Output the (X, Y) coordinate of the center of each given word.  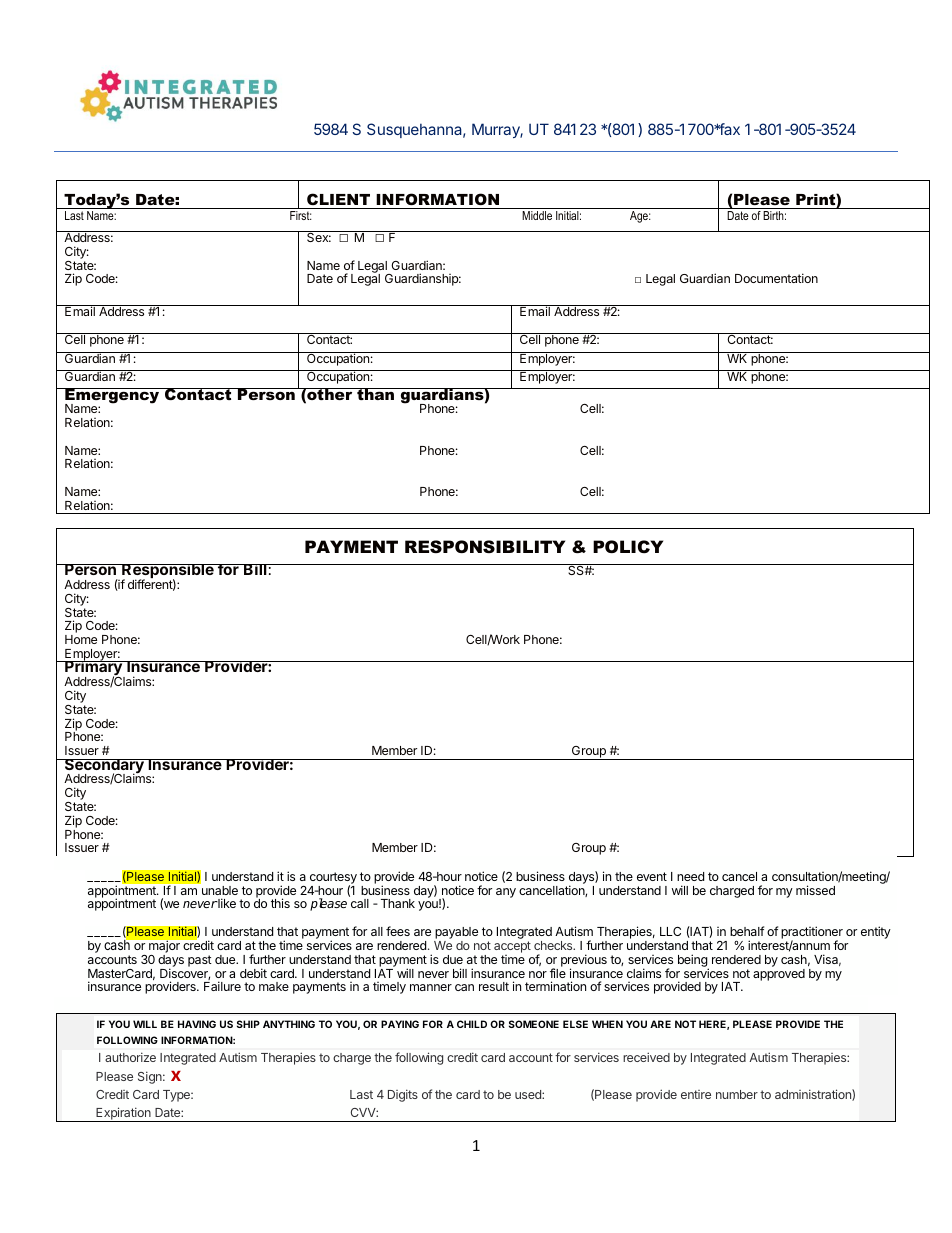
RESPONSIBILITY (485, 546)
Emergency (112, 397)
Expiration (123, 1114)
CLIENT (338, 199)
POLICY (628, 547)
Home (81, 639)
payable (456, 934)
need (690, 876)
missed (815, 890)
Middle (537, 215)
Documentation (776, 278)
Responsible (168, 573)
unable (220, 890)
